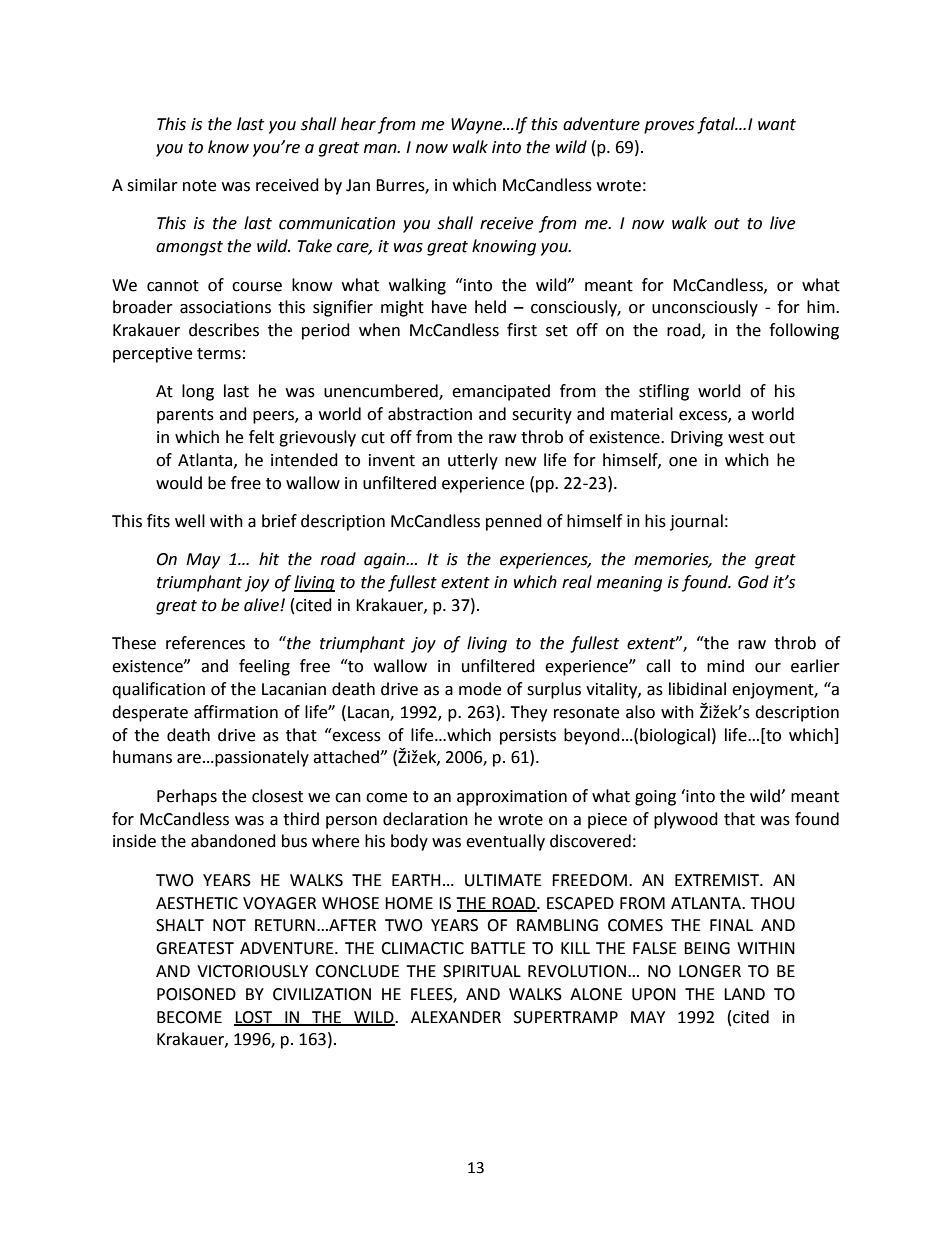 The image size is (952, 1233). What do you see at coordinates (514, 522) in the screenshot?
I see `penned` at bounding box center [514, 522].
